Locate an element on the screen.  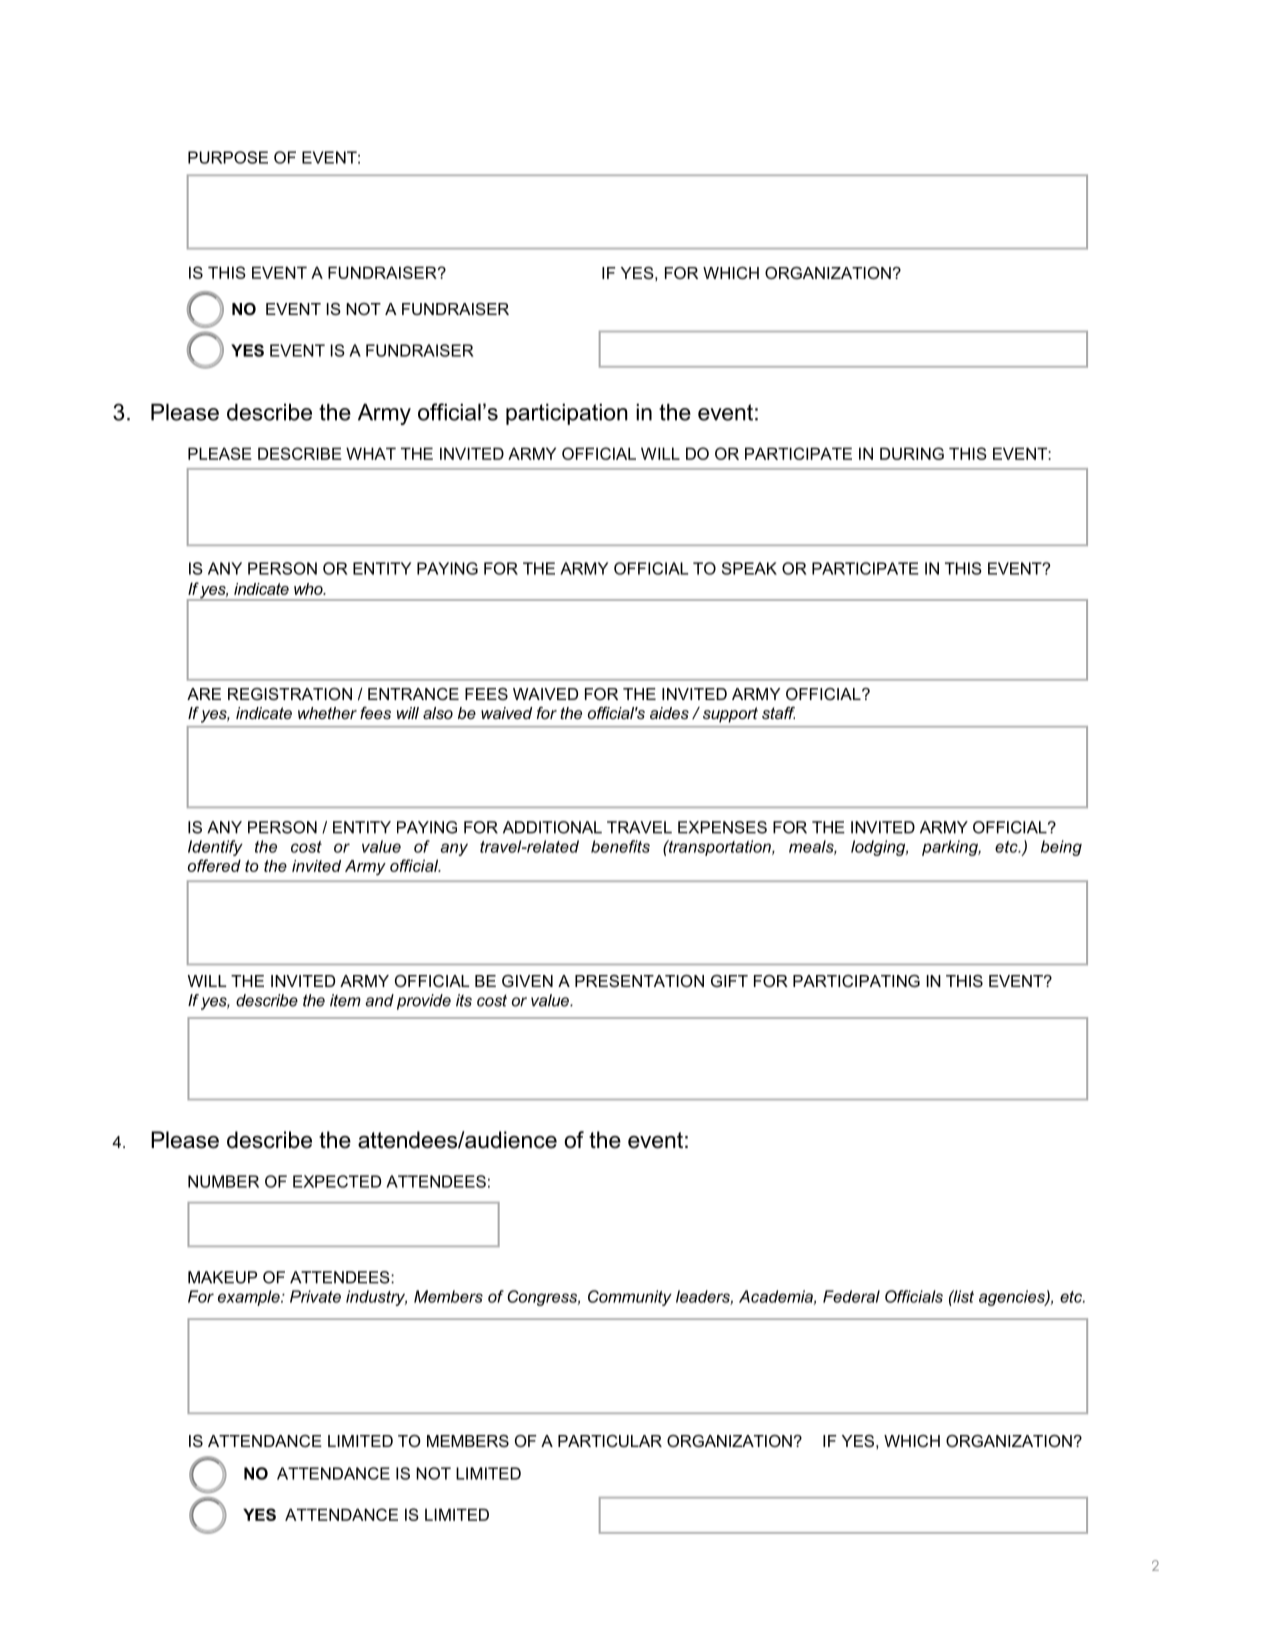
DURING is located at coordinates (912, 453).
